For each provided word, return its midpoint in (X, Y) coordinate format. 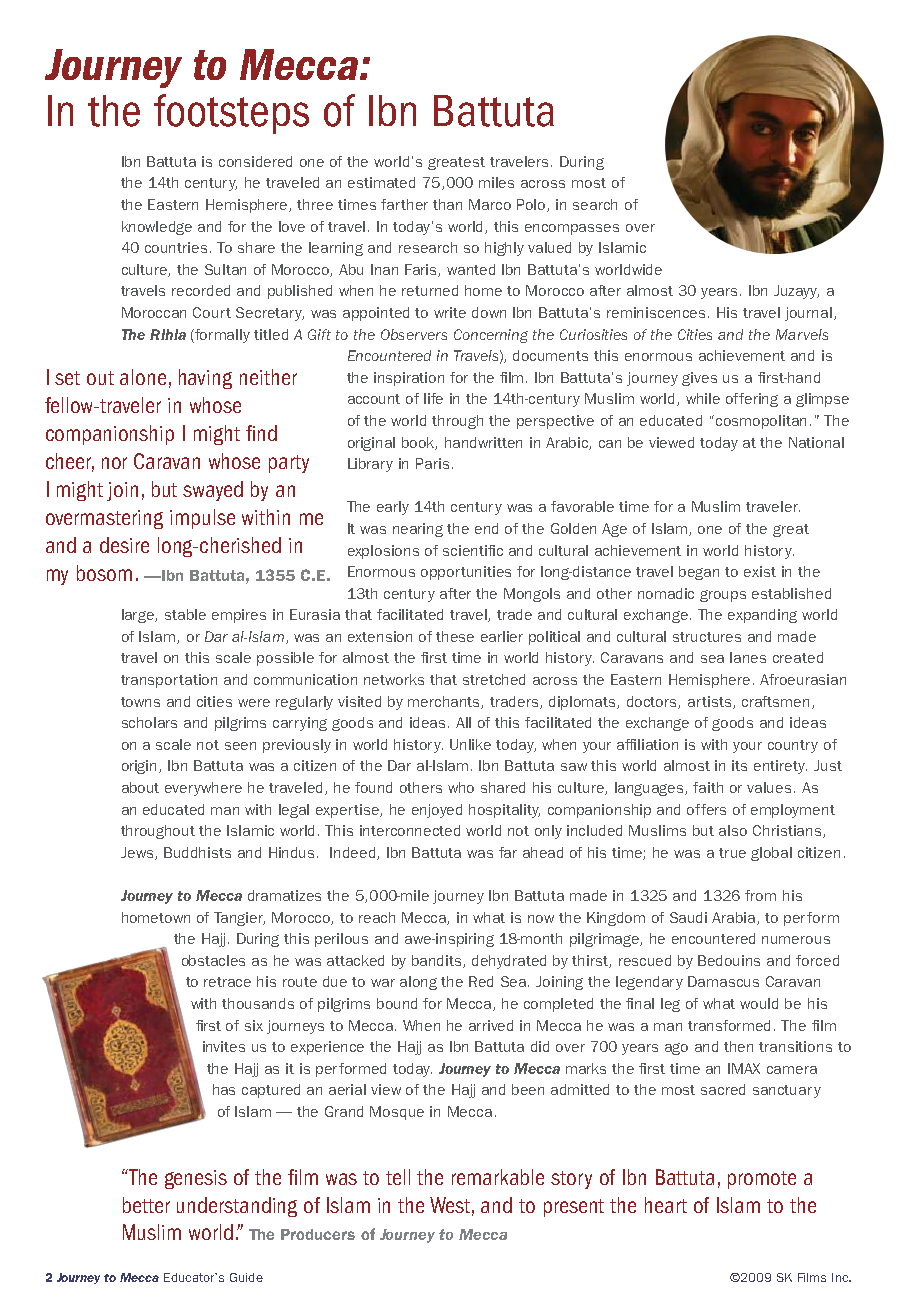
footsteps (231, 114)
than (447, 204)
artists (711, 702)
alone (143, 377)
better (146, 1205)
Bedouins (729, 960)
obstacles (213, 960)
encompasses (572, 229)
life (433, 398)
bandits (438, 961)
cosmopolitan (761, 422)
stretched (494, 679)
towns (140, 702)
